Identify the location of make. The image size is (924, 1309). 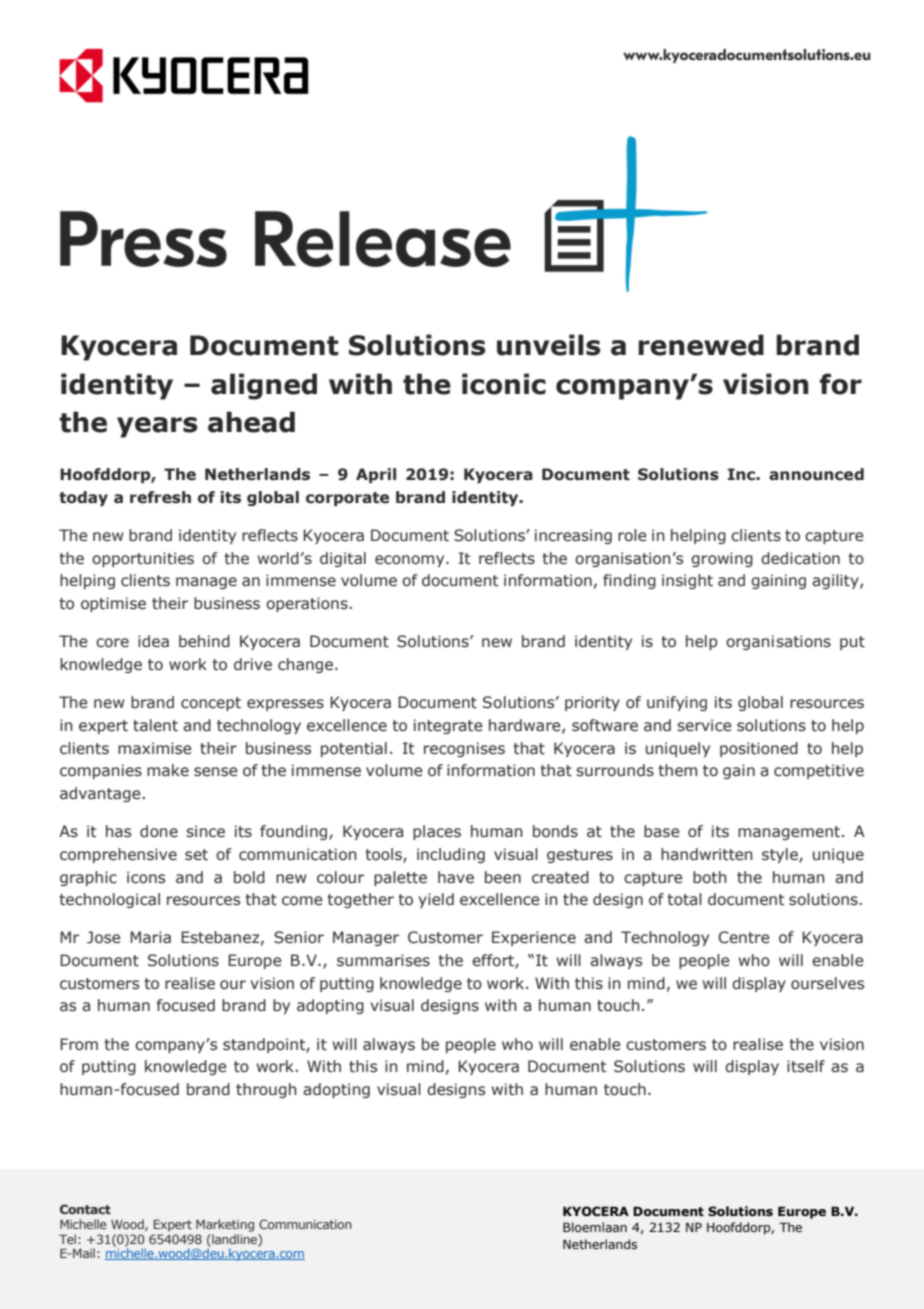
(168, 770).
